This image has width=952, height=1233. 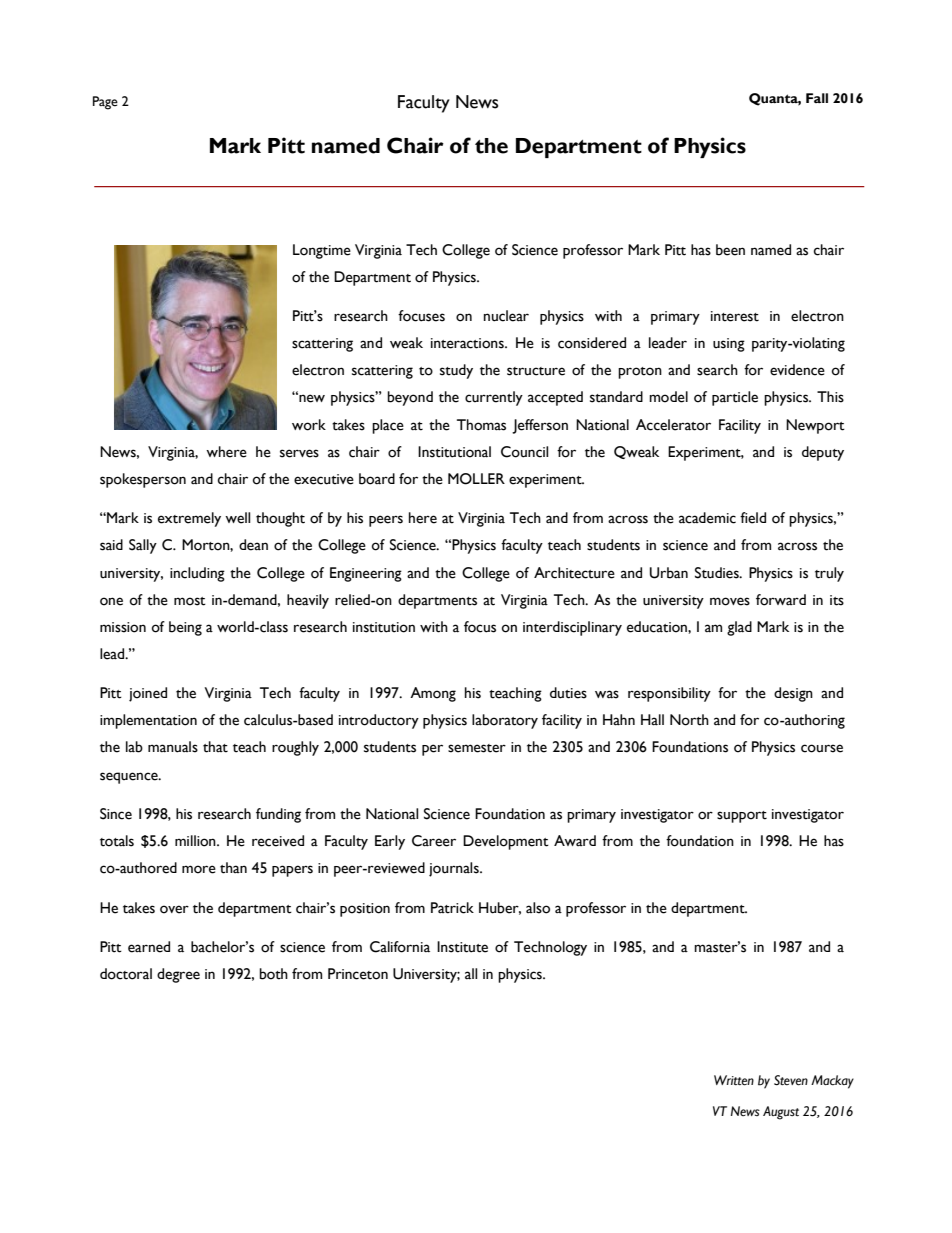 What do you see at coordinates (817, 98) in the image?
I see `Fall` at bounding box center [817, 98].
